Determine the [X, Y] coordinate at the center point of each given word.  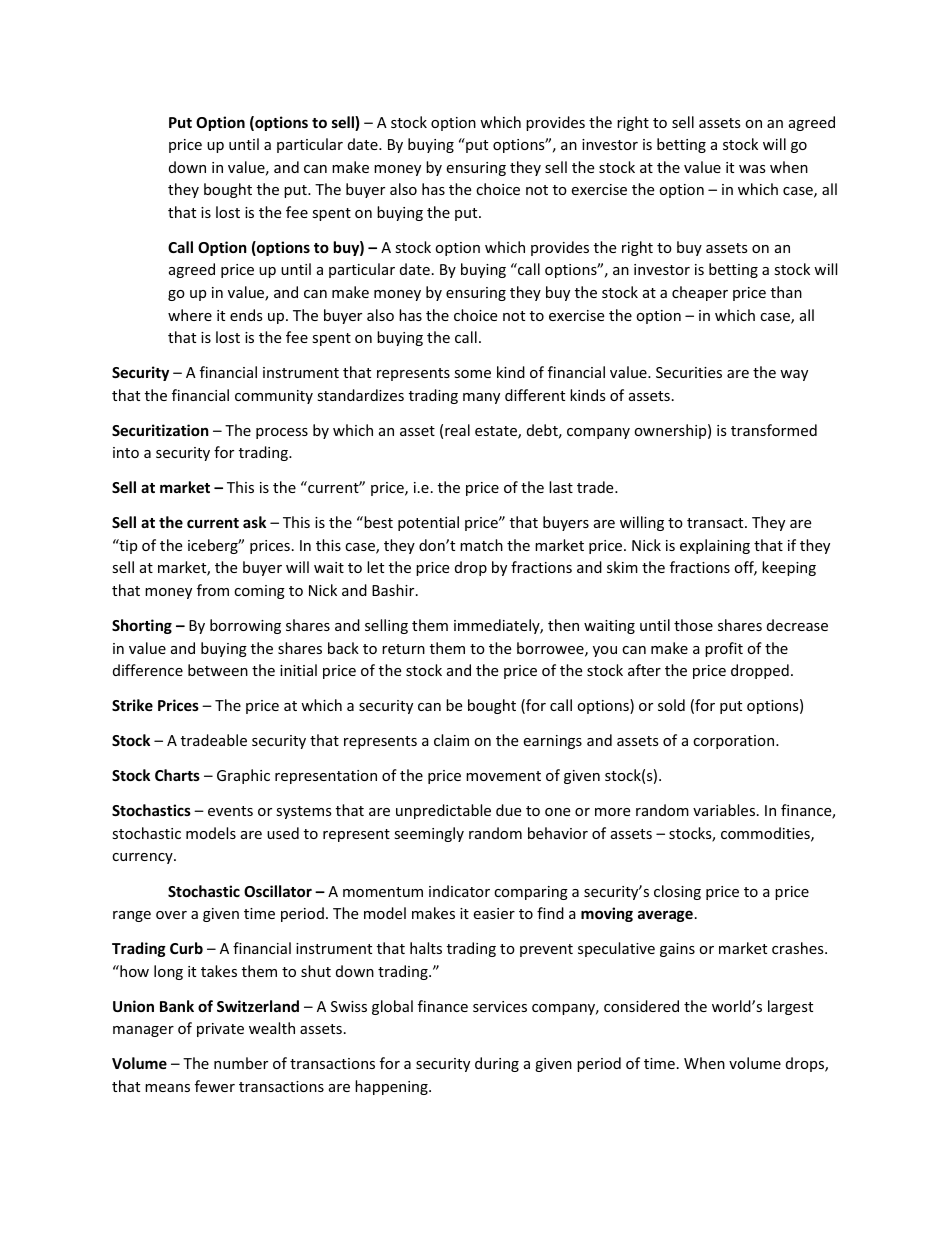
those [693, 625]
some [472, 374]
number [241, 1063]
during [497, 1064]
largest [790, 1007]
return [403, 649]
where [190, 315]
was [752, 169]
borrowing [245, 626]
